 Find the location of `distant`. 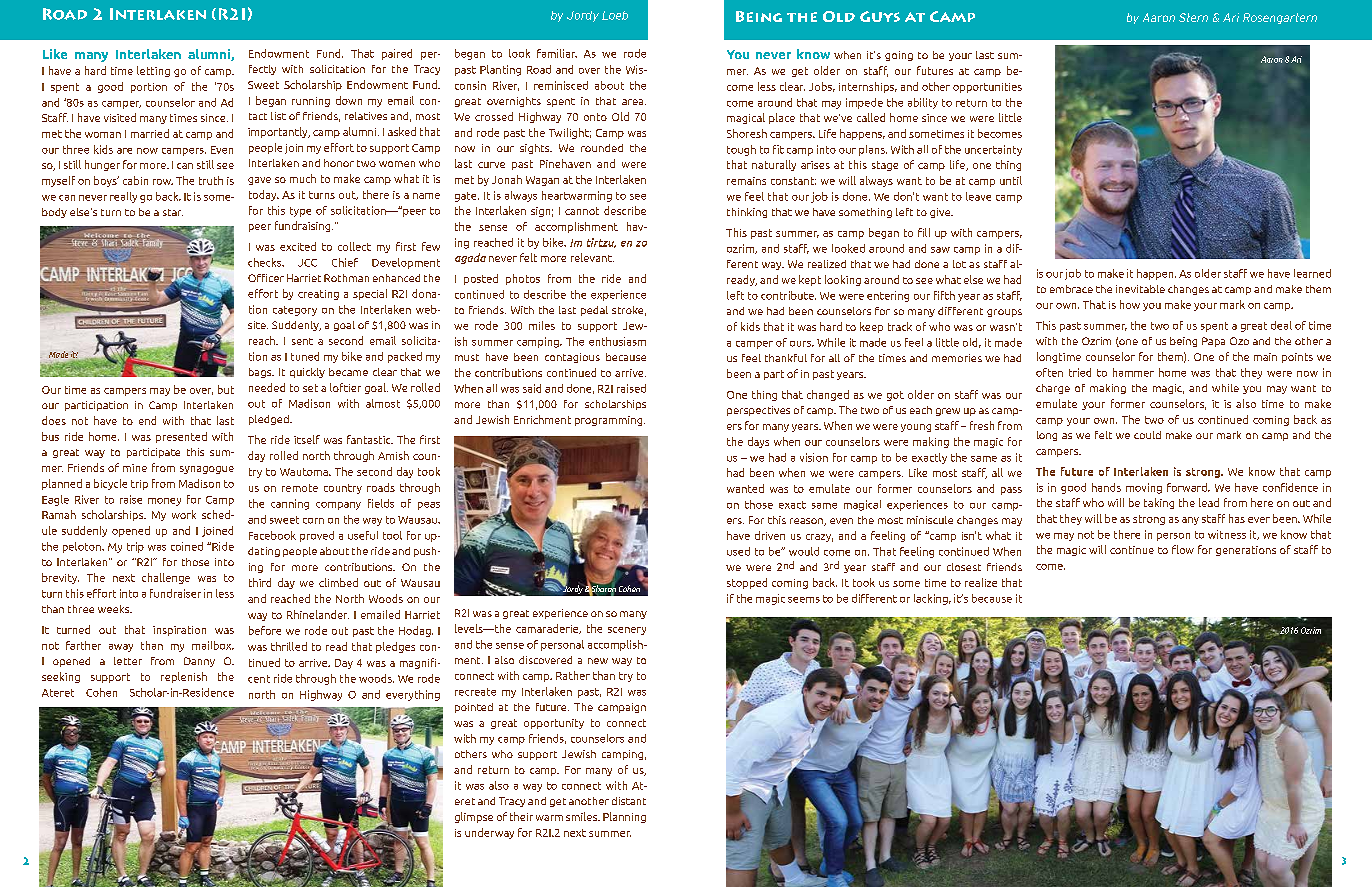

distant is located at coordinates (629, 801).
